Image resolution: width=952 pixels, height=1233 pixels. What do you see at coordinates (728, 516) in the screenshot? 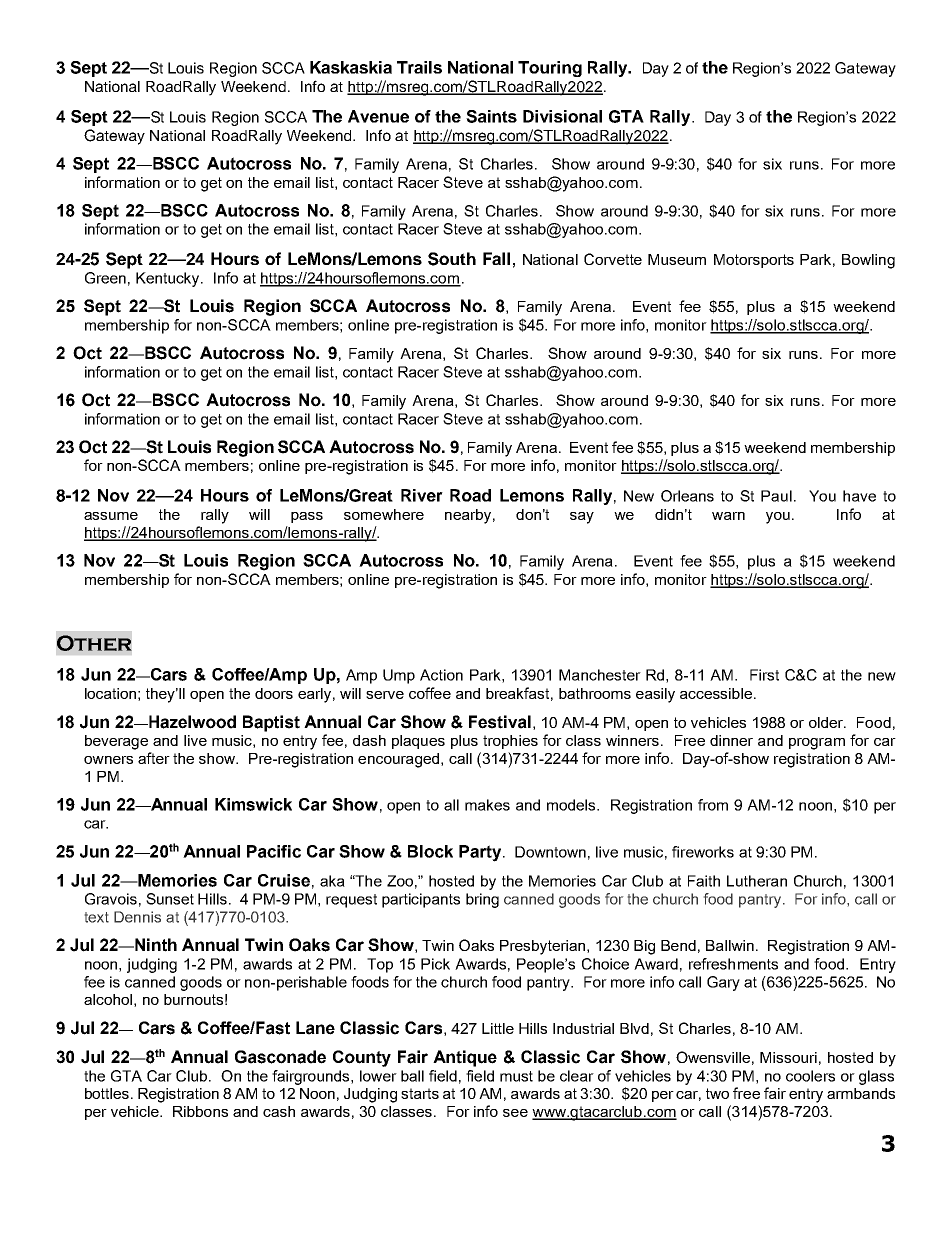
I see `warn` at bounding box center [728, 516].
